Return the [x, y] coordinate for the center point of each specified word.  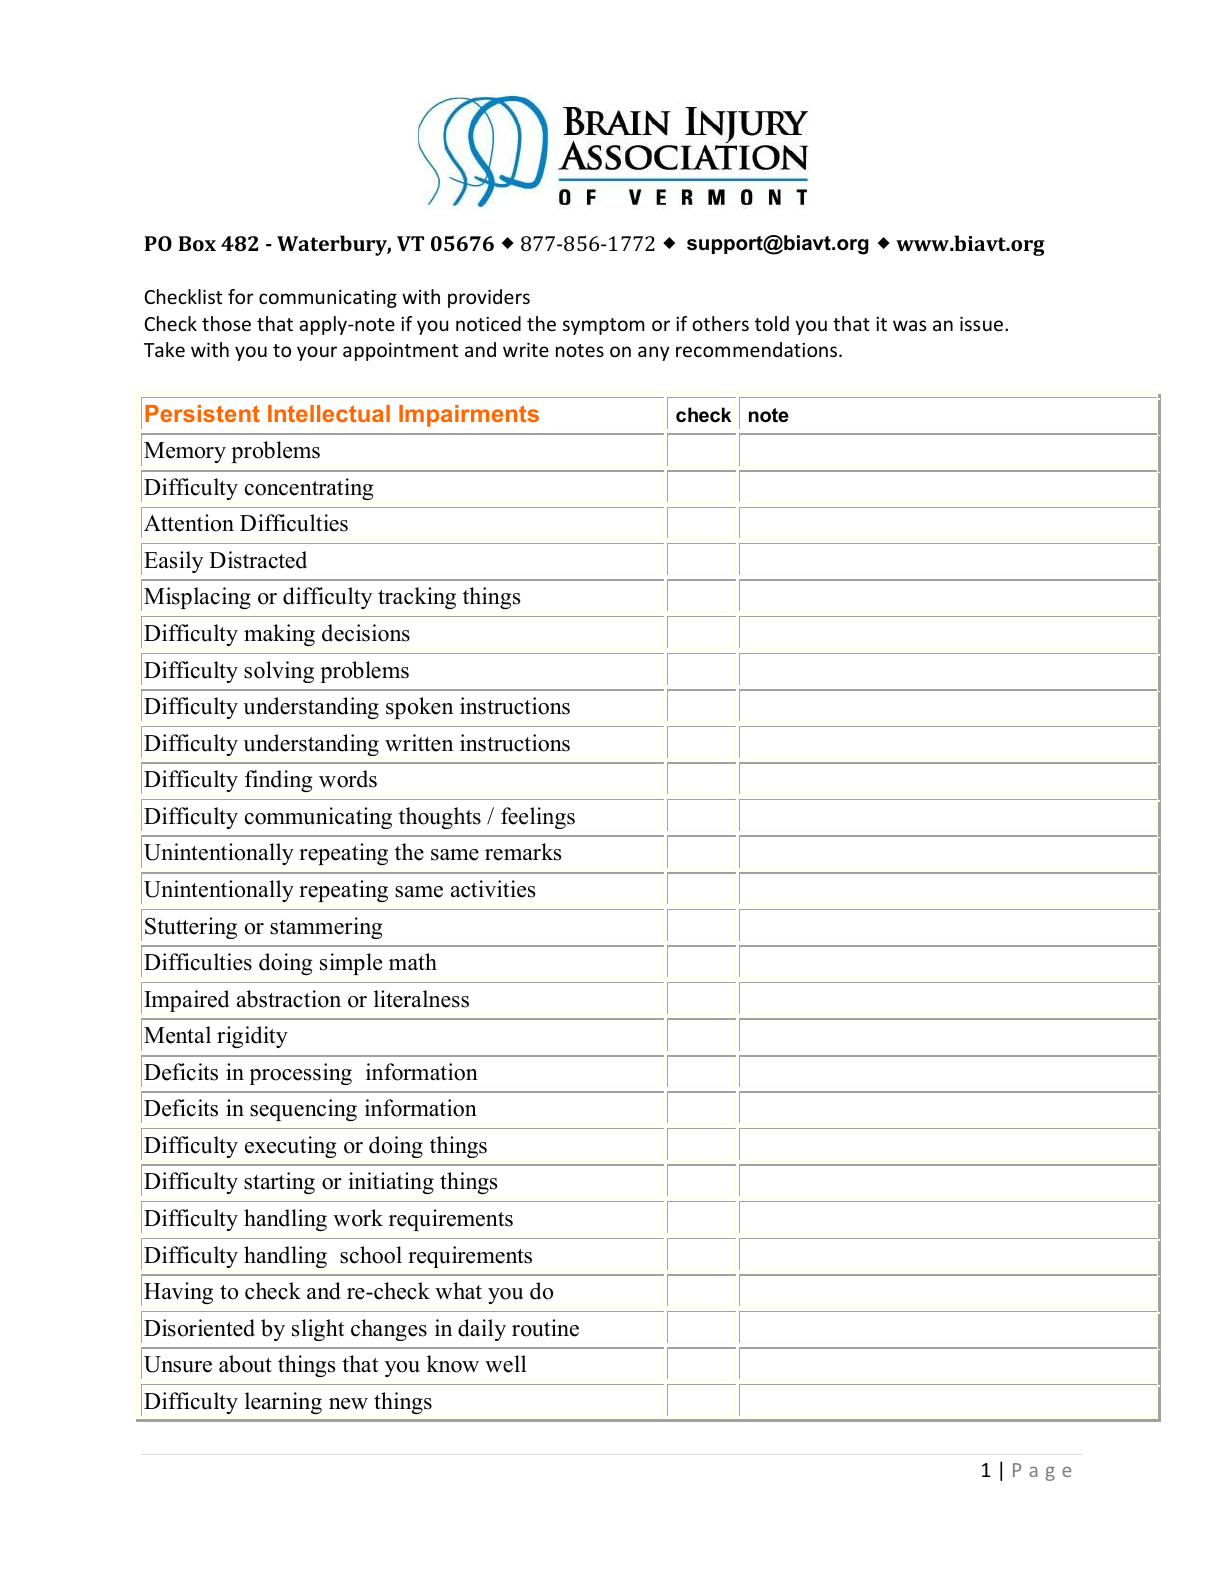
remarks [523, 852]
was [909, 325]
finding [279, 781]
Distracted [258, 560]
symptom [604, 326]
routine [545, 1328]
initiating [391, 1183]
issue [981, 323]
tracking [417, 598]
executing [291, 1147]
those [226, 323]
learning [283, 1403]
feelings [538, 818]
